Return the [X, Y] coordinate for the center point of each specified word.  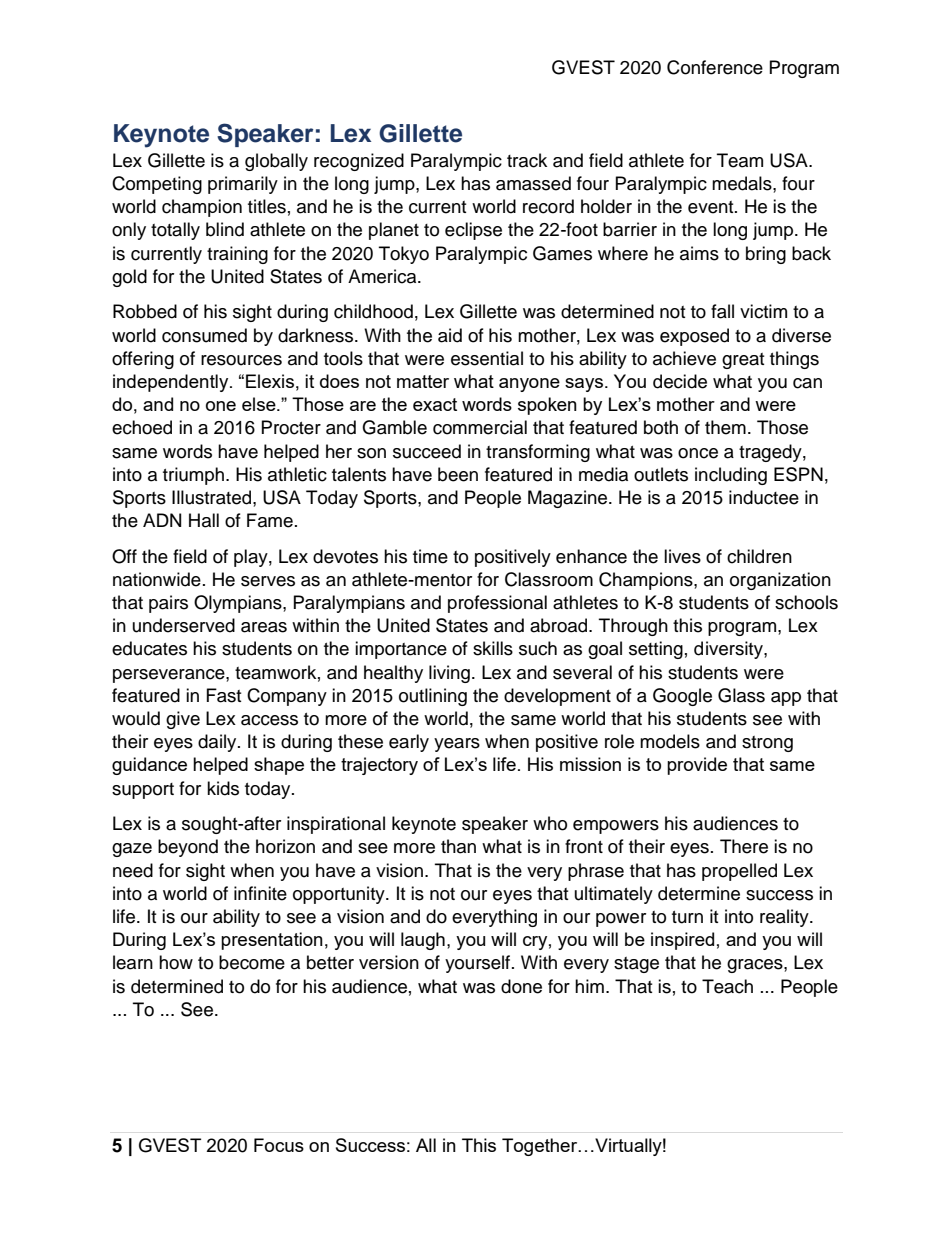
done [521, 986]
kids [223, 788]
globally [276, 162]
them [725, 427]
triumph [193, 476]
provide [697, 766]
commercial [480, 427]
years [457, 745]
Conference [715, 67]
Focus [279, 1145]
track [527, 160]
